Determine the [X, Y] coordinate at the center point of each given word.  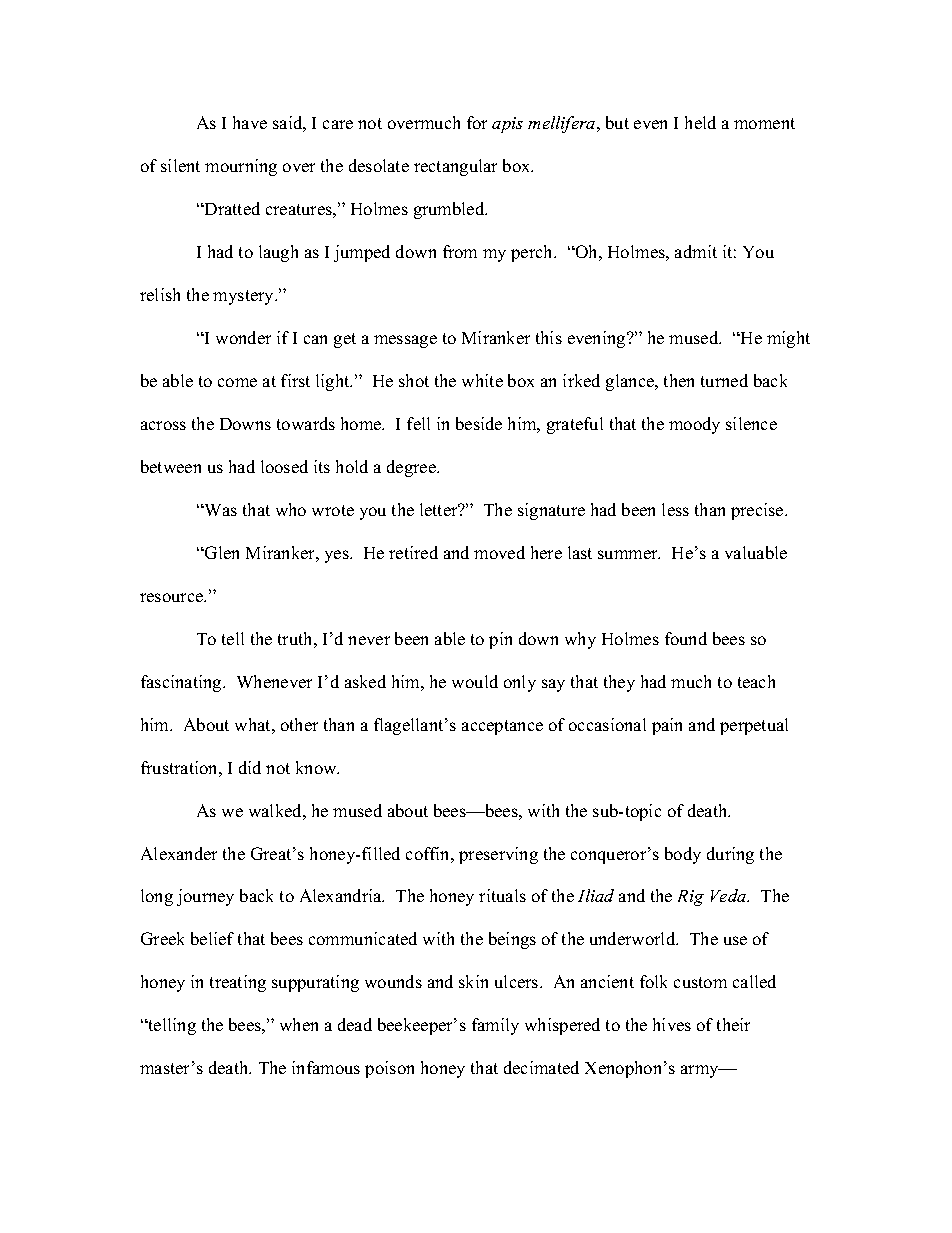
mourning [241, 167]
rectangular [455, 167]
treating [238, 983]
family [495, 1026]
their [733, 1024]
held [700, 122]
